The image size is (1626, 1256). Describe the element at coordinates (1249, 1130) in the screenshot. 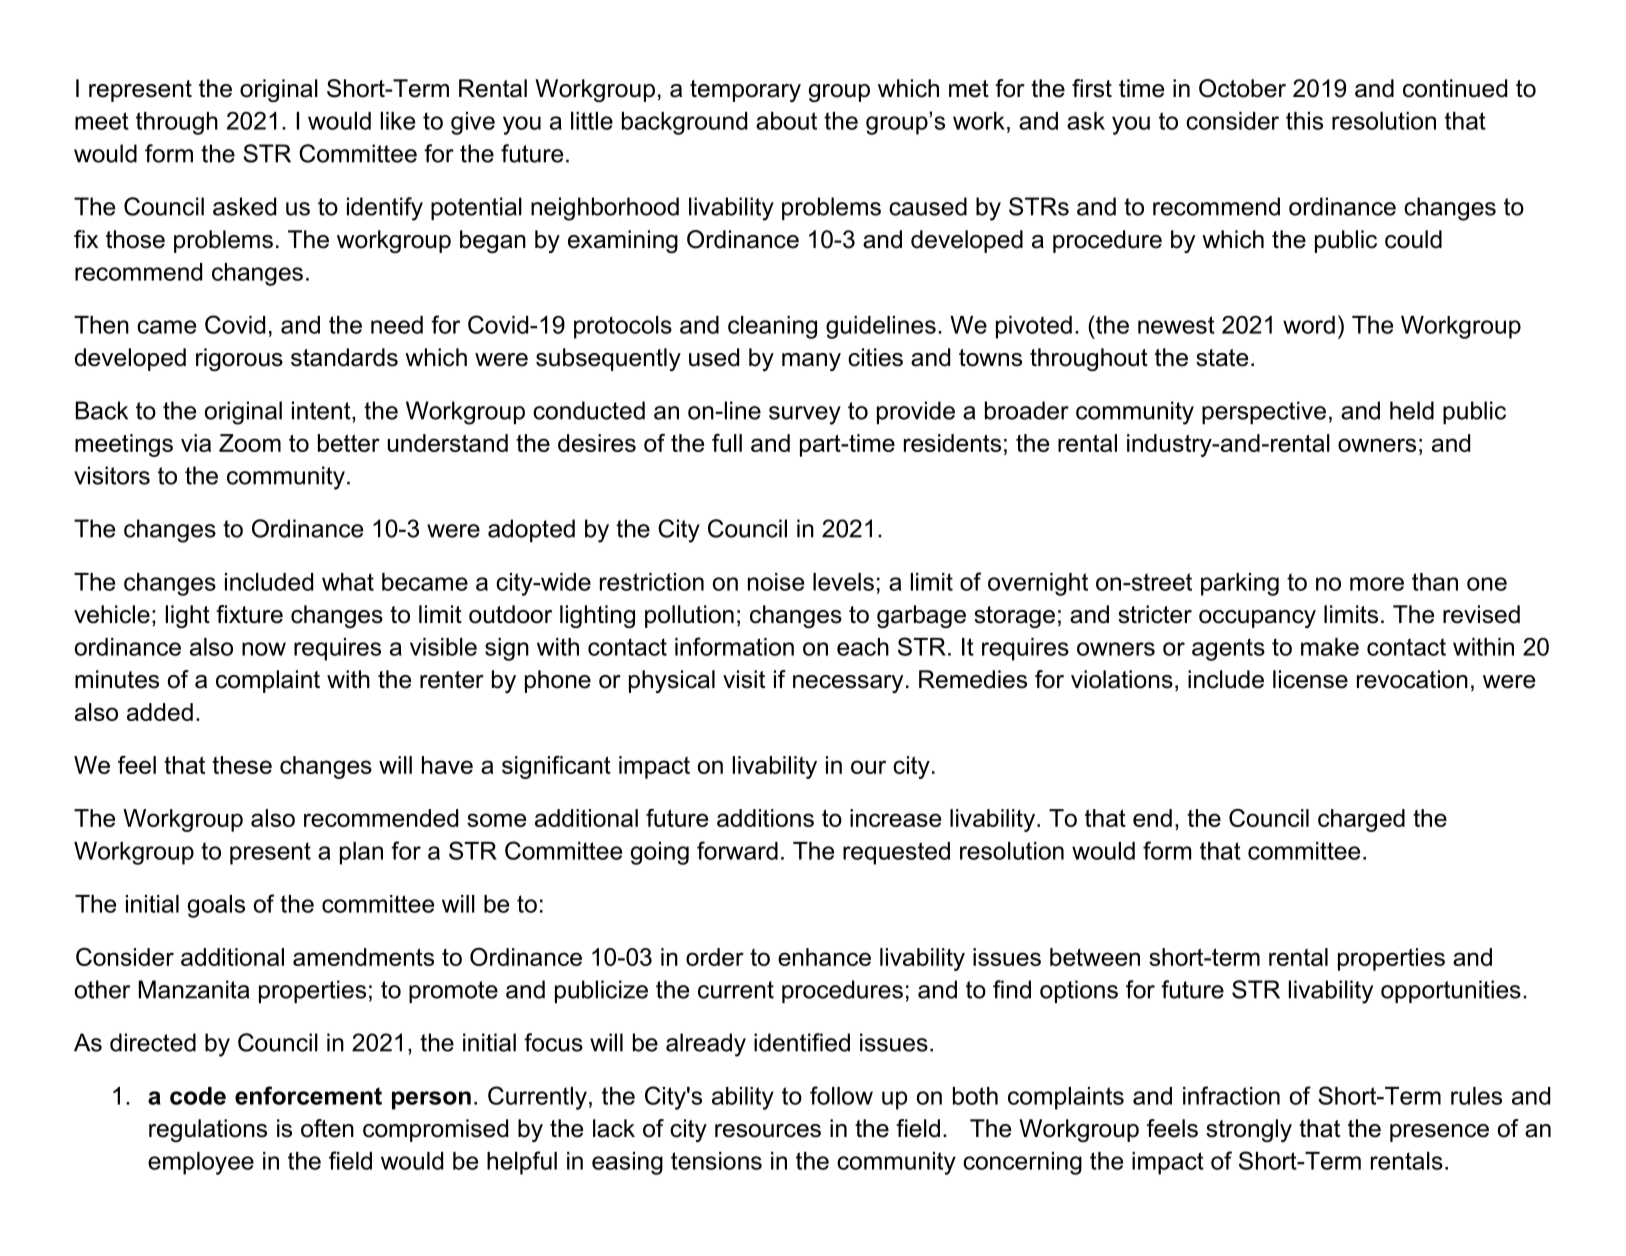

I see `strongly` at that location.
